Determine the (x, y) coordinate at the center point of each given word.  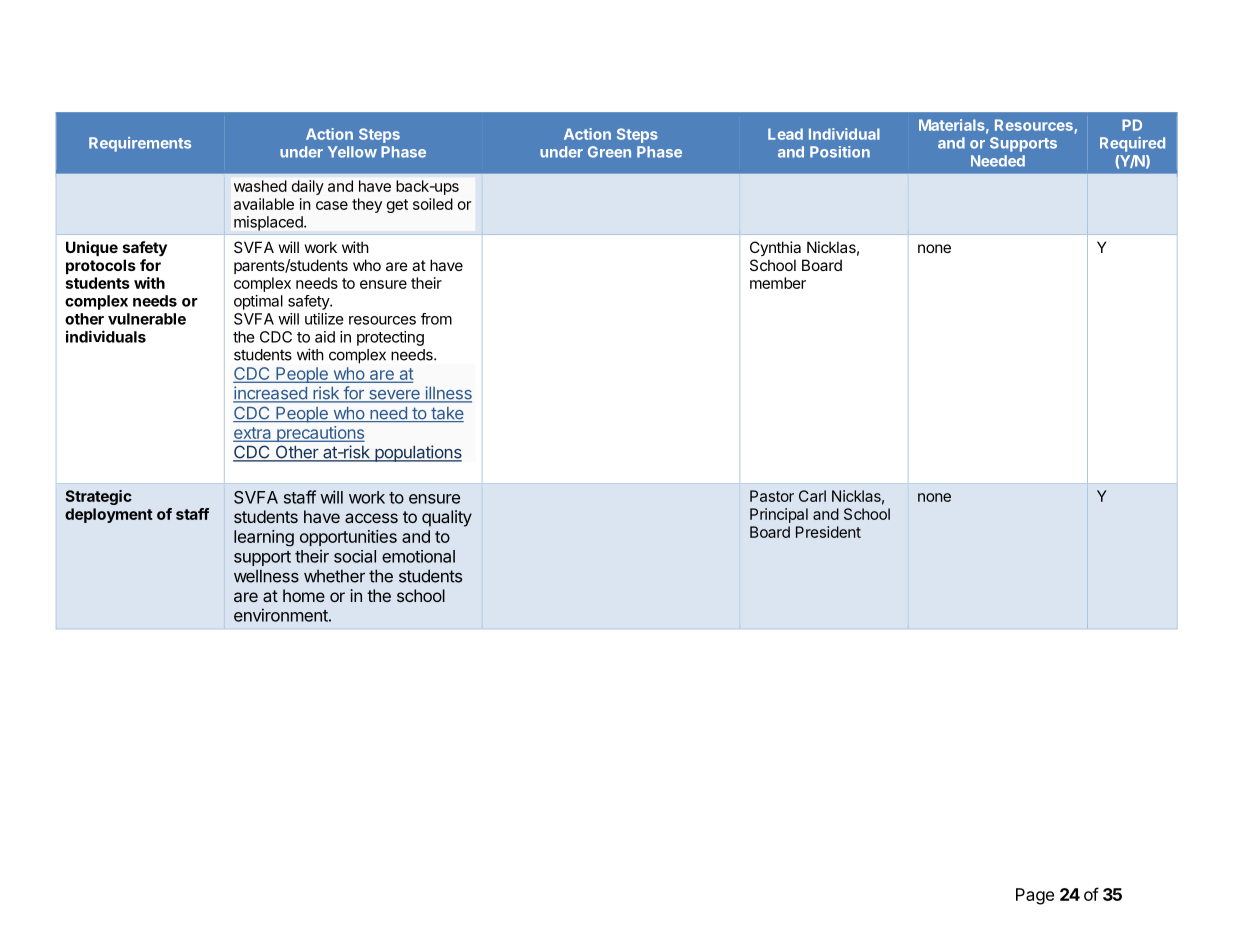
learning (264, 538)
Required (1132, 144)
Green (609, 152)
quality (447, 518)
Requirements (140, 144)
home (304, 595)
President (828, 532)
